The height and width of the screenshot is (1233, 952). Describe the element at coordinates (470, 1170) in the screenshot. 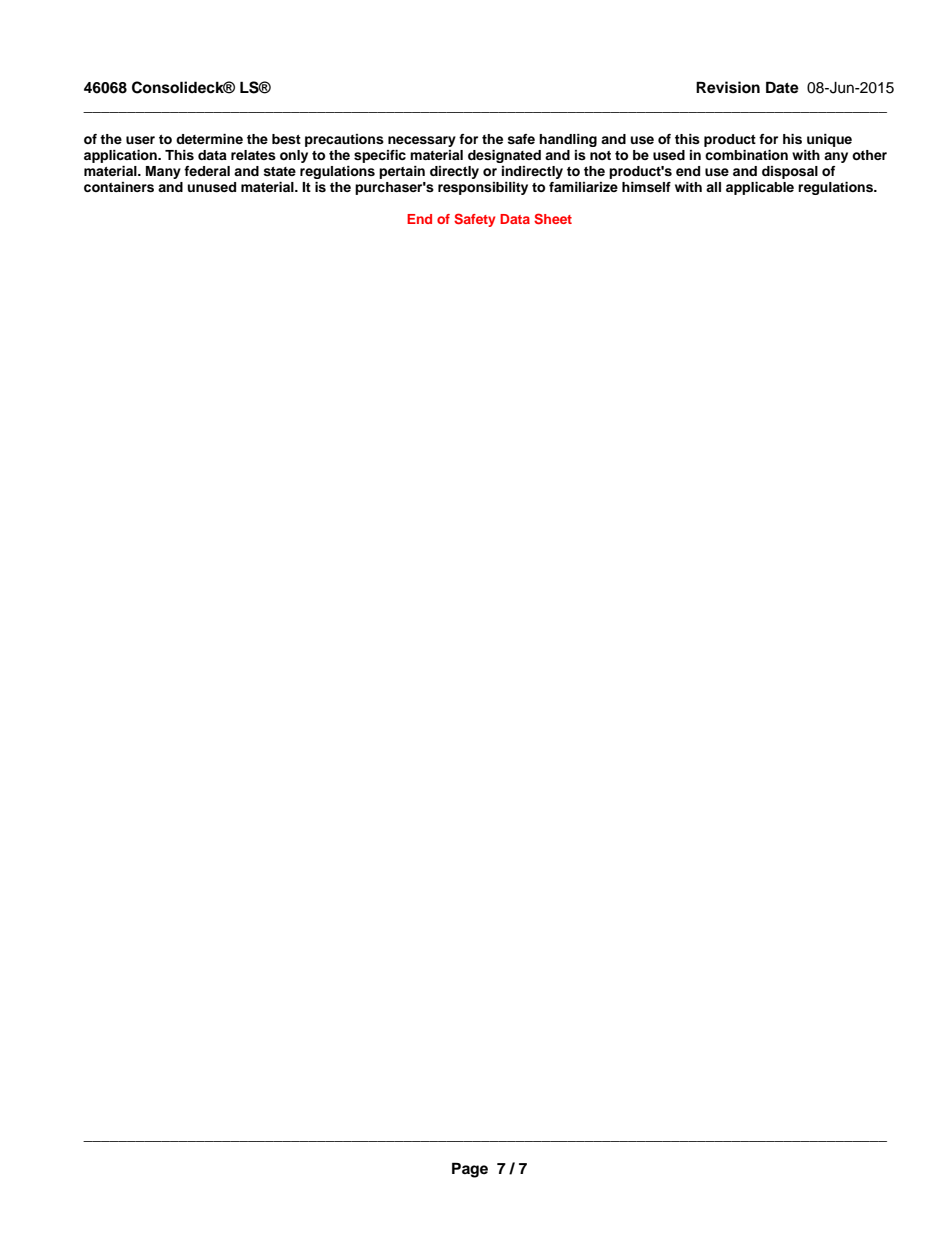

I see `Page` at that location.
